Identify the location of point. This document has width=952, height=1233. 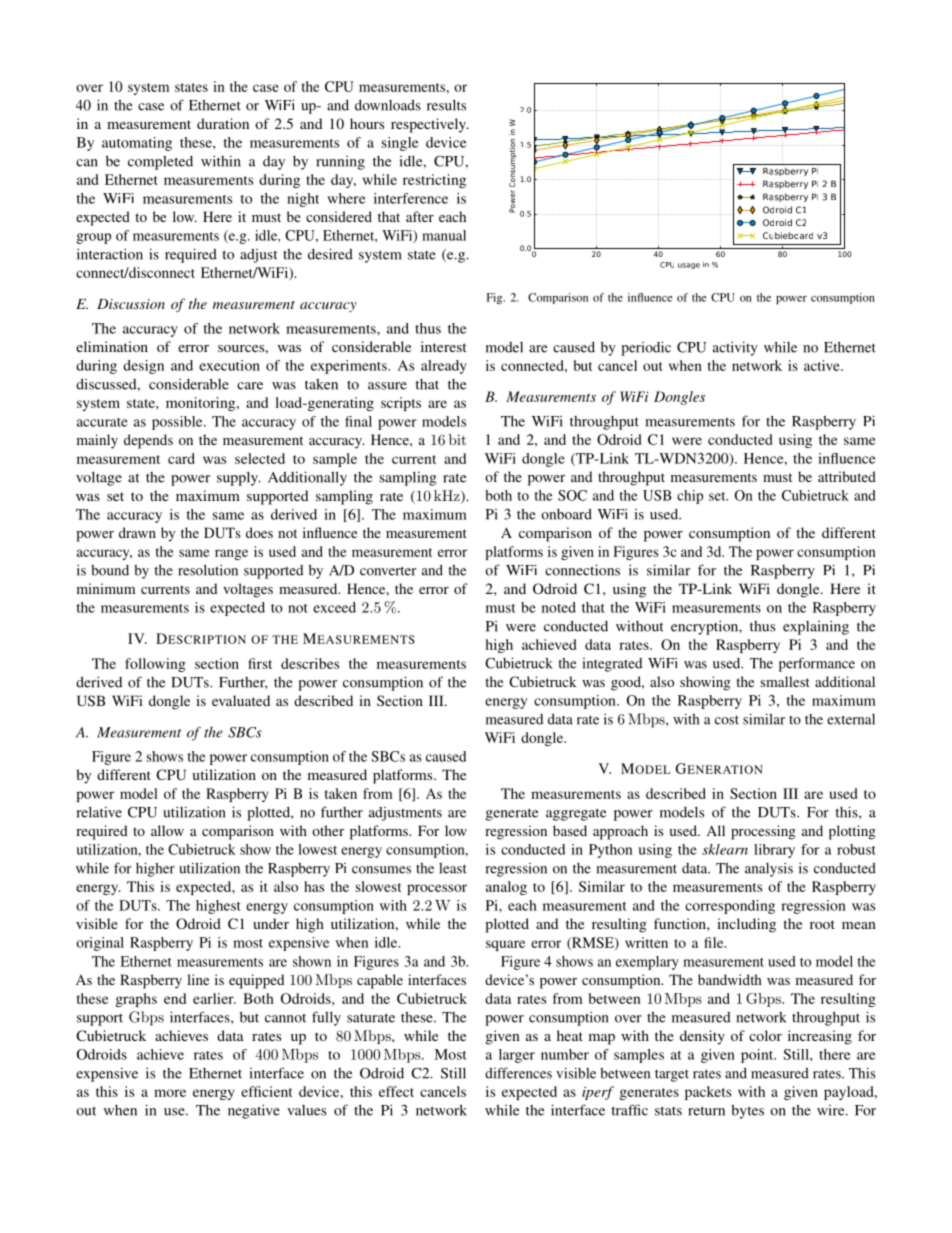
(758, 1056).
